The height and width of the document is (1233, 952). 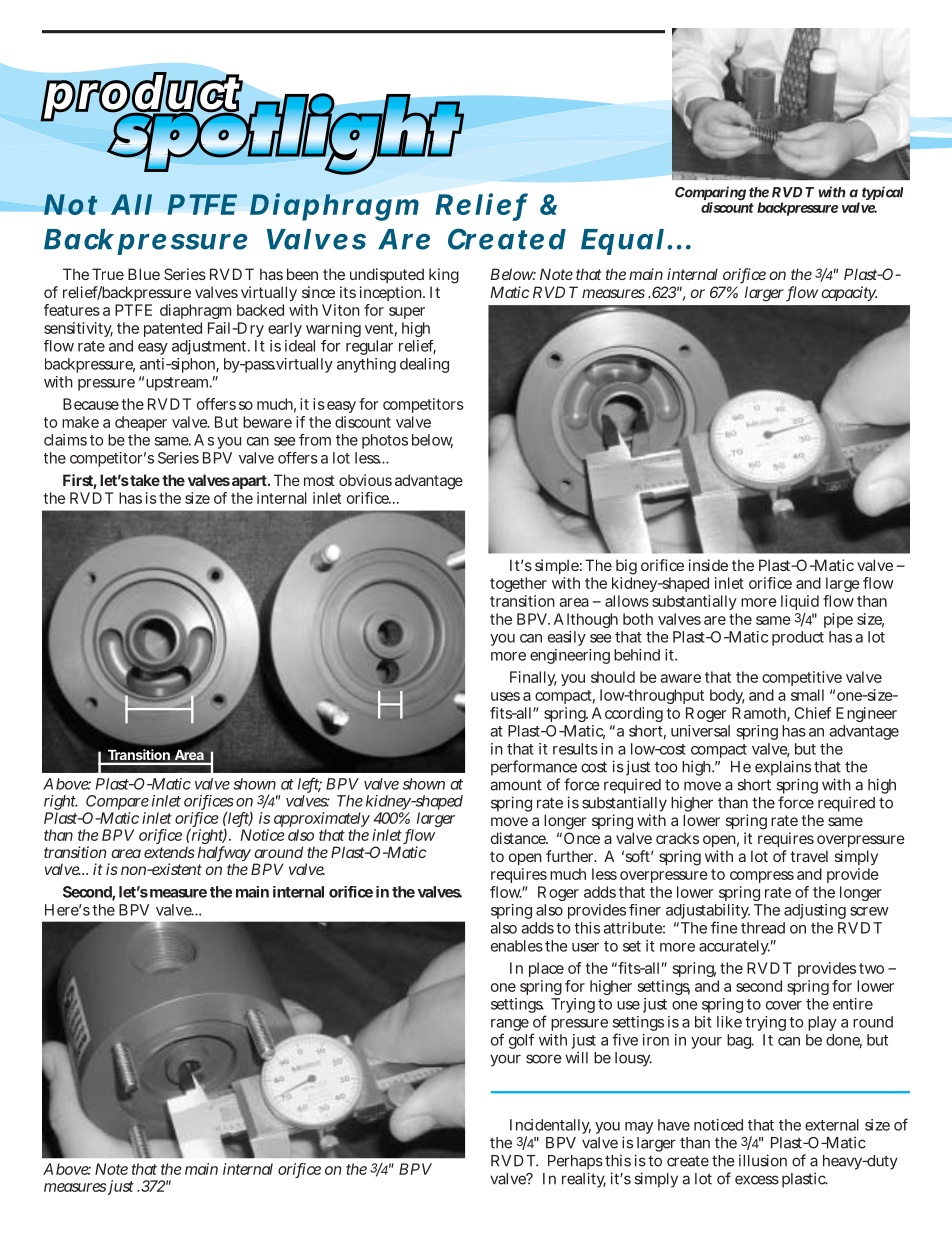 I want to click on distance, so click(x=519, y=838).
